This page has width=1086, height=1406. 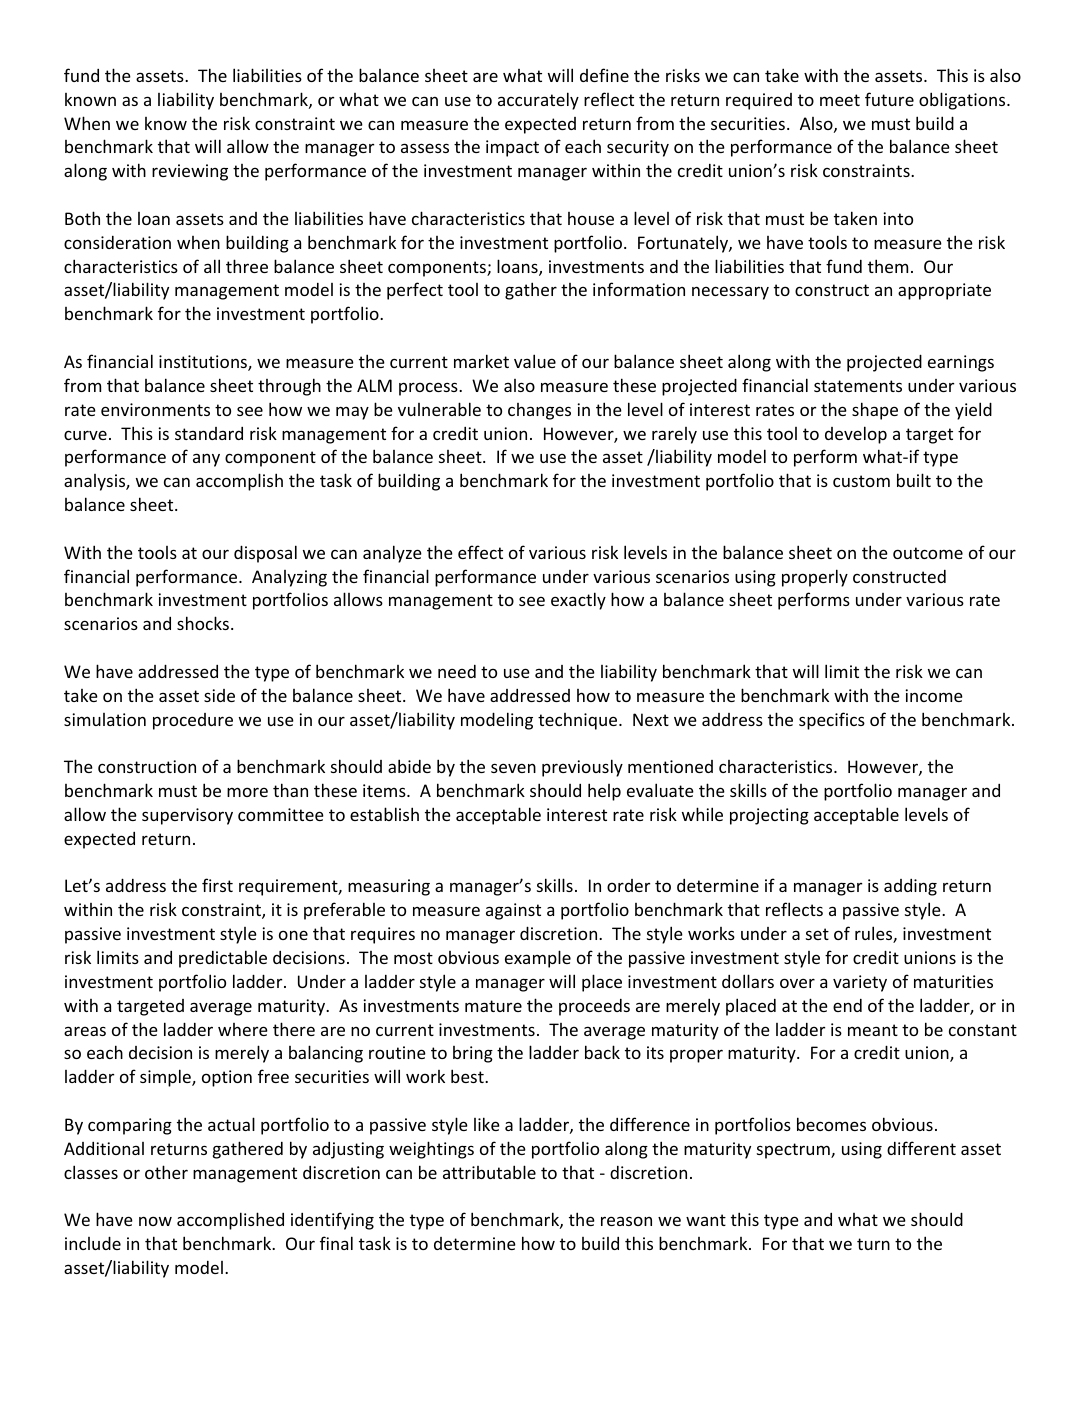 What do you see at coordinates (512, 148) in the page?
I see `impact` at bounding box center [512, 148].
